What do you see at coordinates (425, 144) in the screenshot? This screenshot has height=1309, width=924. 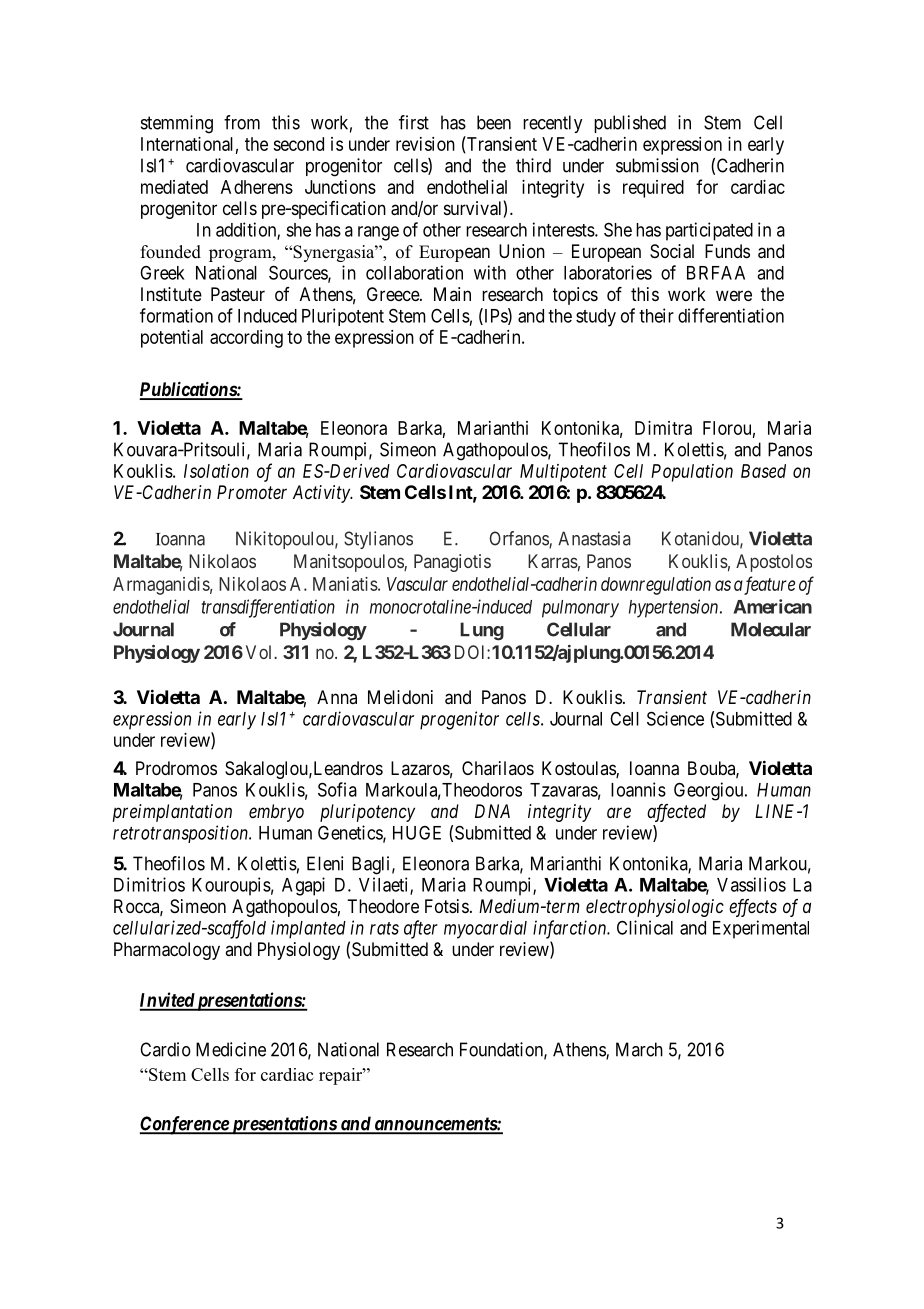 I see `revision` at bounding box center [425, 144].
